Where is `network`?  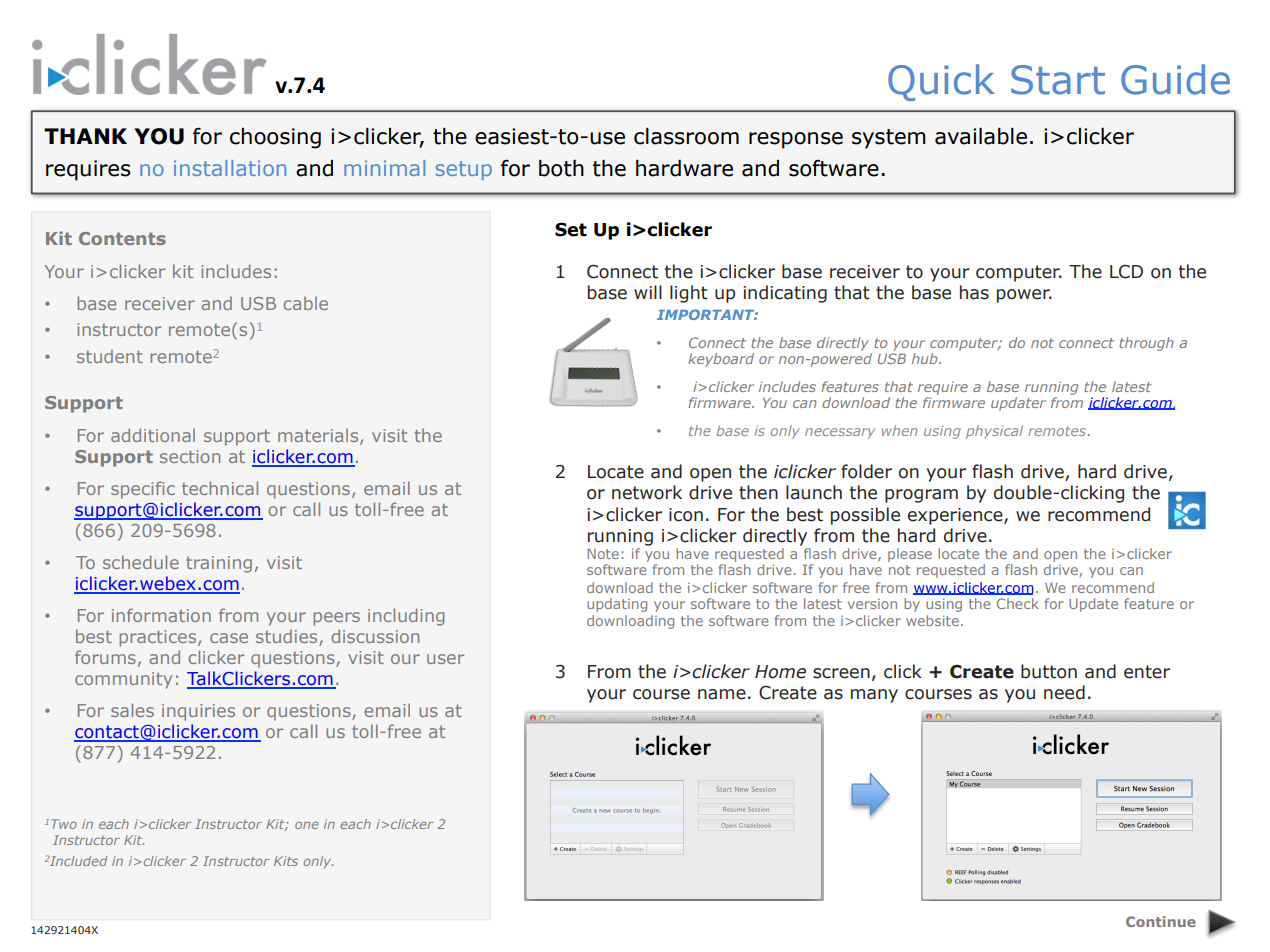 network is located at coordinates (647, 492).
